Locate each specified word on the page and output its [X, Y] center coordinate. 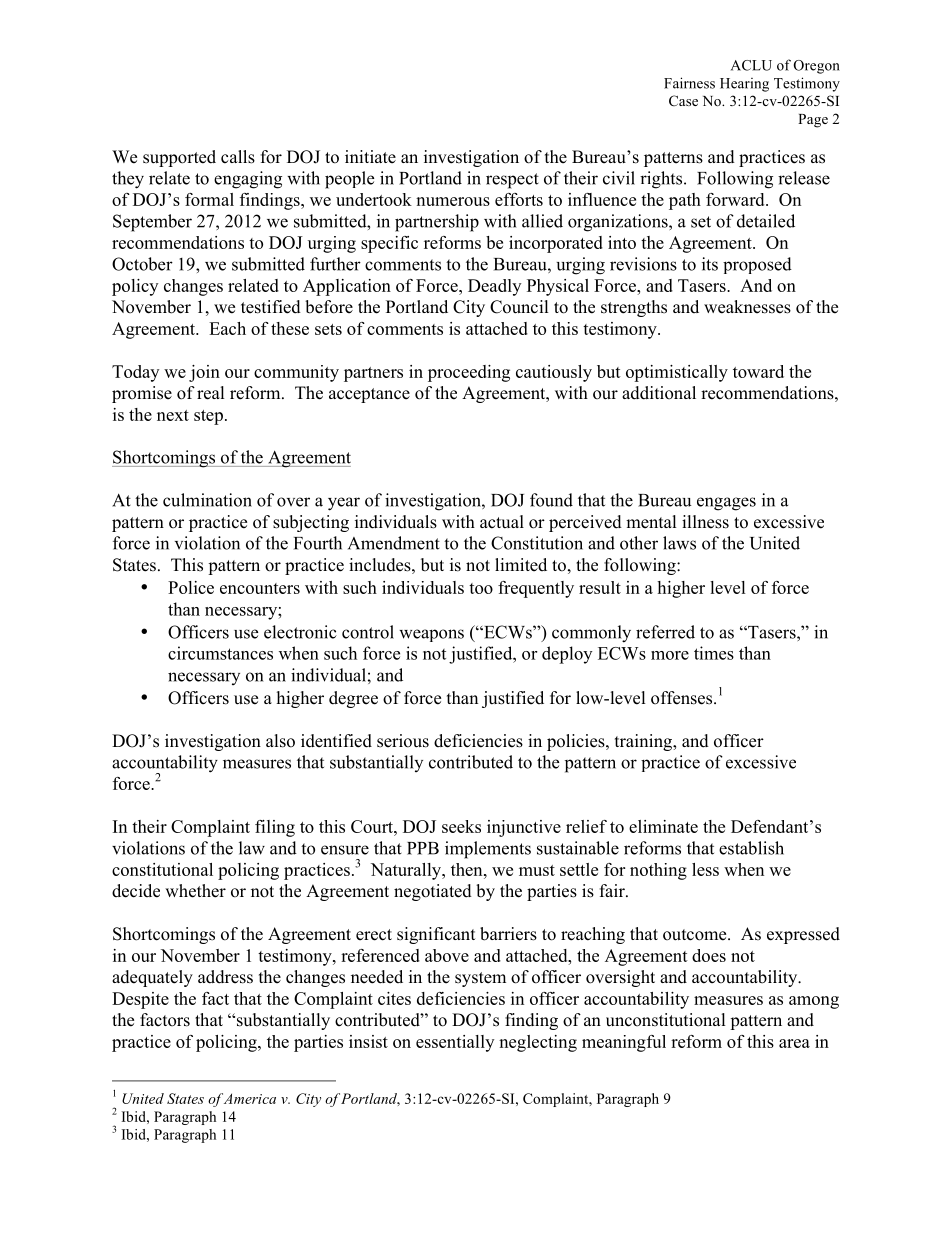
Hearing [744, 85]
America [250, 1098]
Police [191, 587]
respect [512, 181]
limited [521, 565]
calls [238, 157]
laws [679, 543]
